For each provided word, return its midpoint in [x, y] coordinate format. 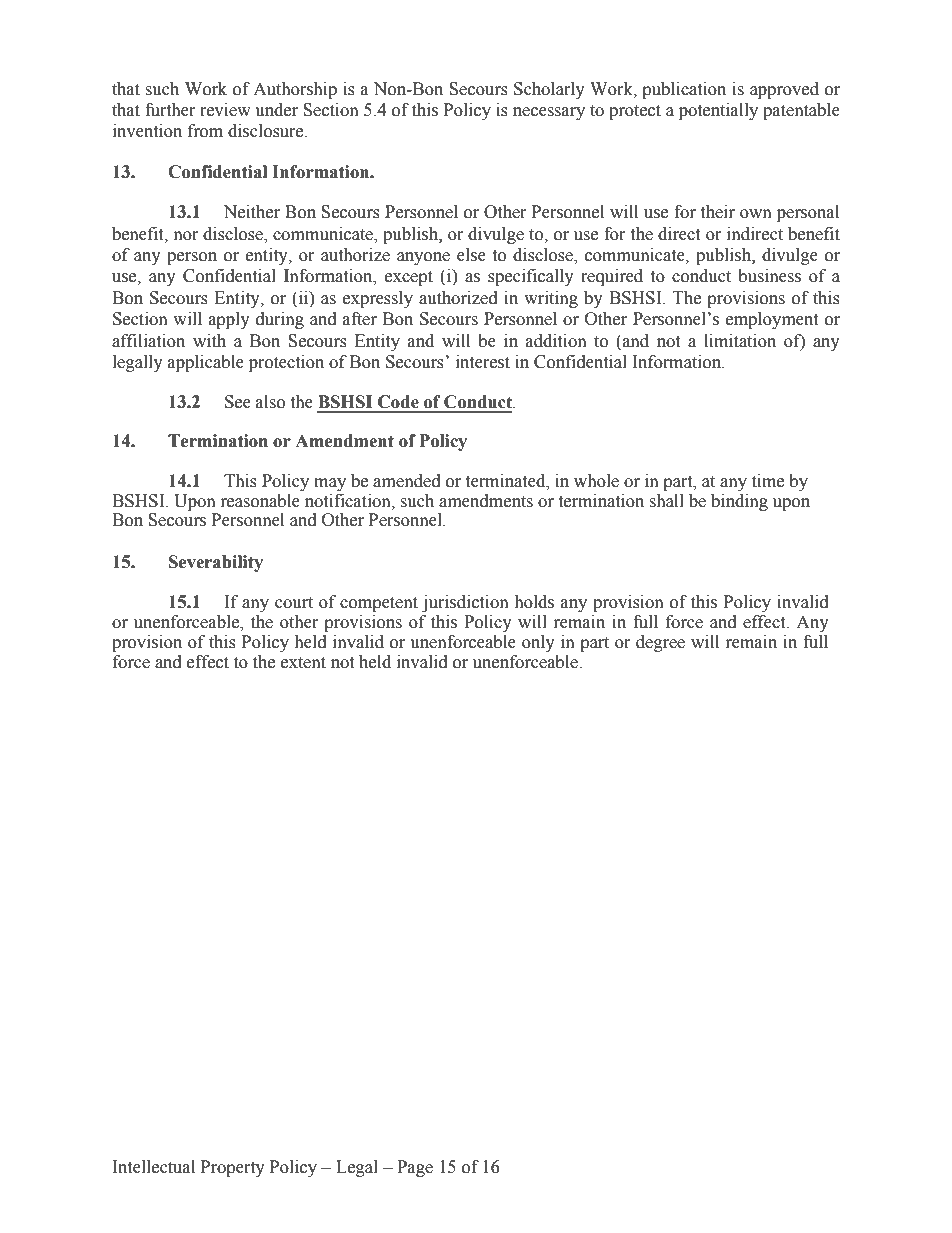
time [768, 481]
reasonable [260, 501]
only [538, 643]
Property [233, 1168]
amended [407, 481]
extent [303, 663]
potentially [718, 111]
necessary [549, 113]
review [225, 110]
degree [660, 643]
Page [415, 1168]
